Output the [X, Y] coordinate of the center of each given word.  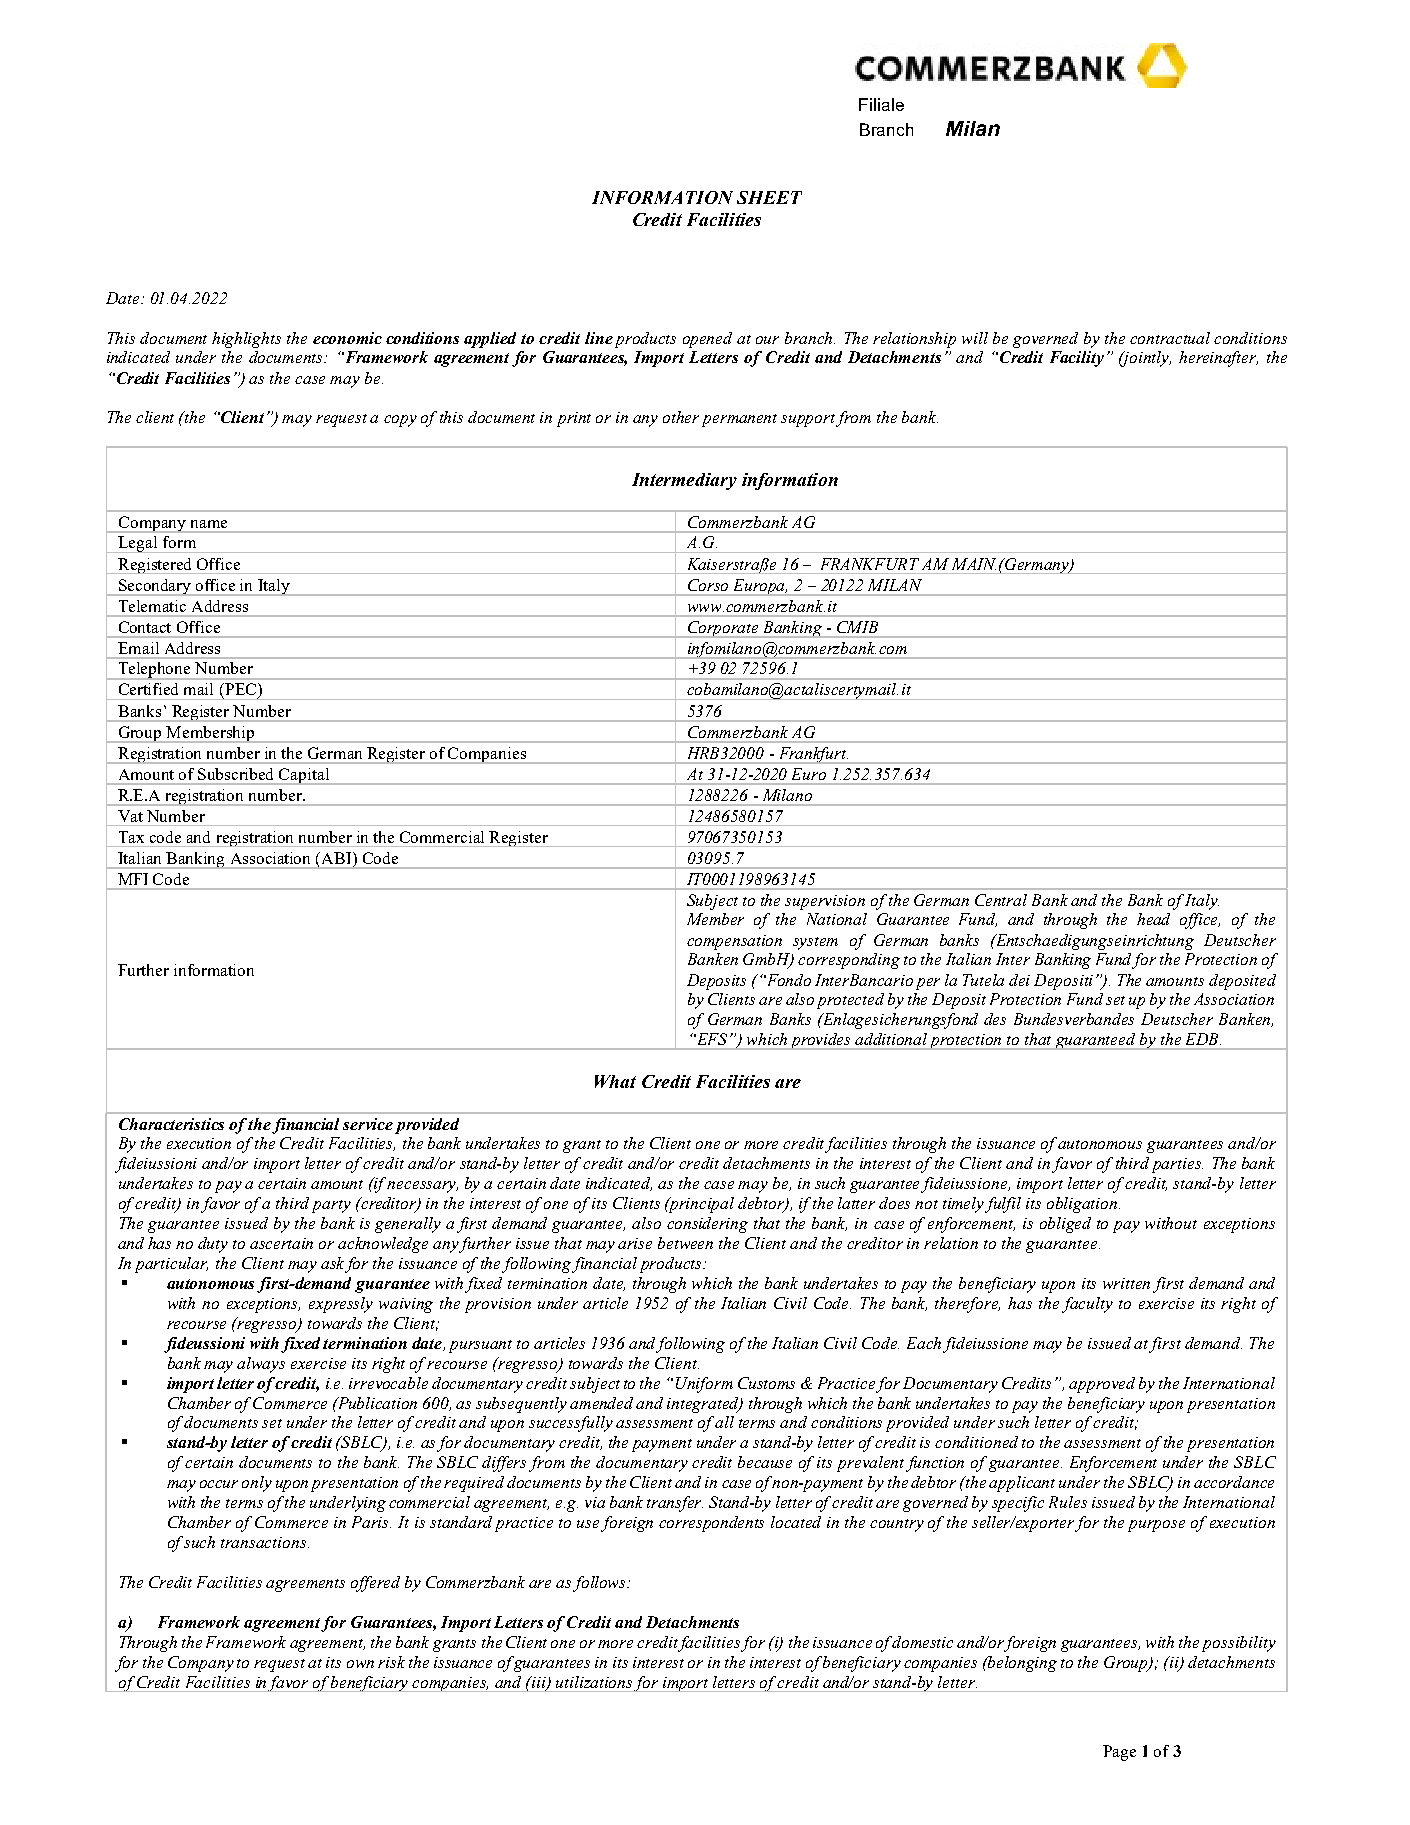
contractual [1170, 338]
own [360, 1664]
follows [601, 1584]
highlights [246, 340]
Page [1119, 1753]
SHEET [769, 197]
